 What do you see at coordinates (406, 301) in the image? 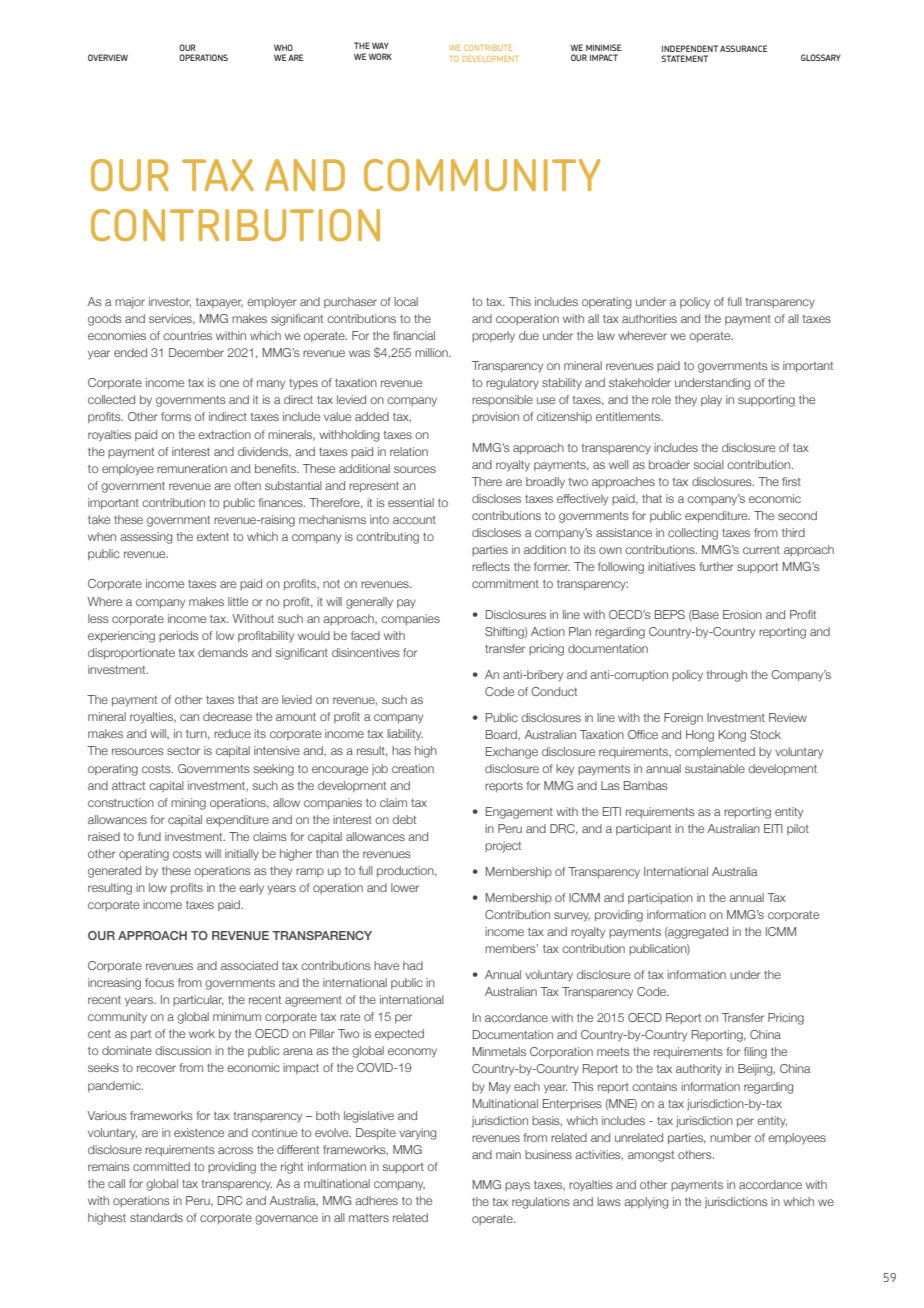
I see `local` at bounding box center [406, 301].
